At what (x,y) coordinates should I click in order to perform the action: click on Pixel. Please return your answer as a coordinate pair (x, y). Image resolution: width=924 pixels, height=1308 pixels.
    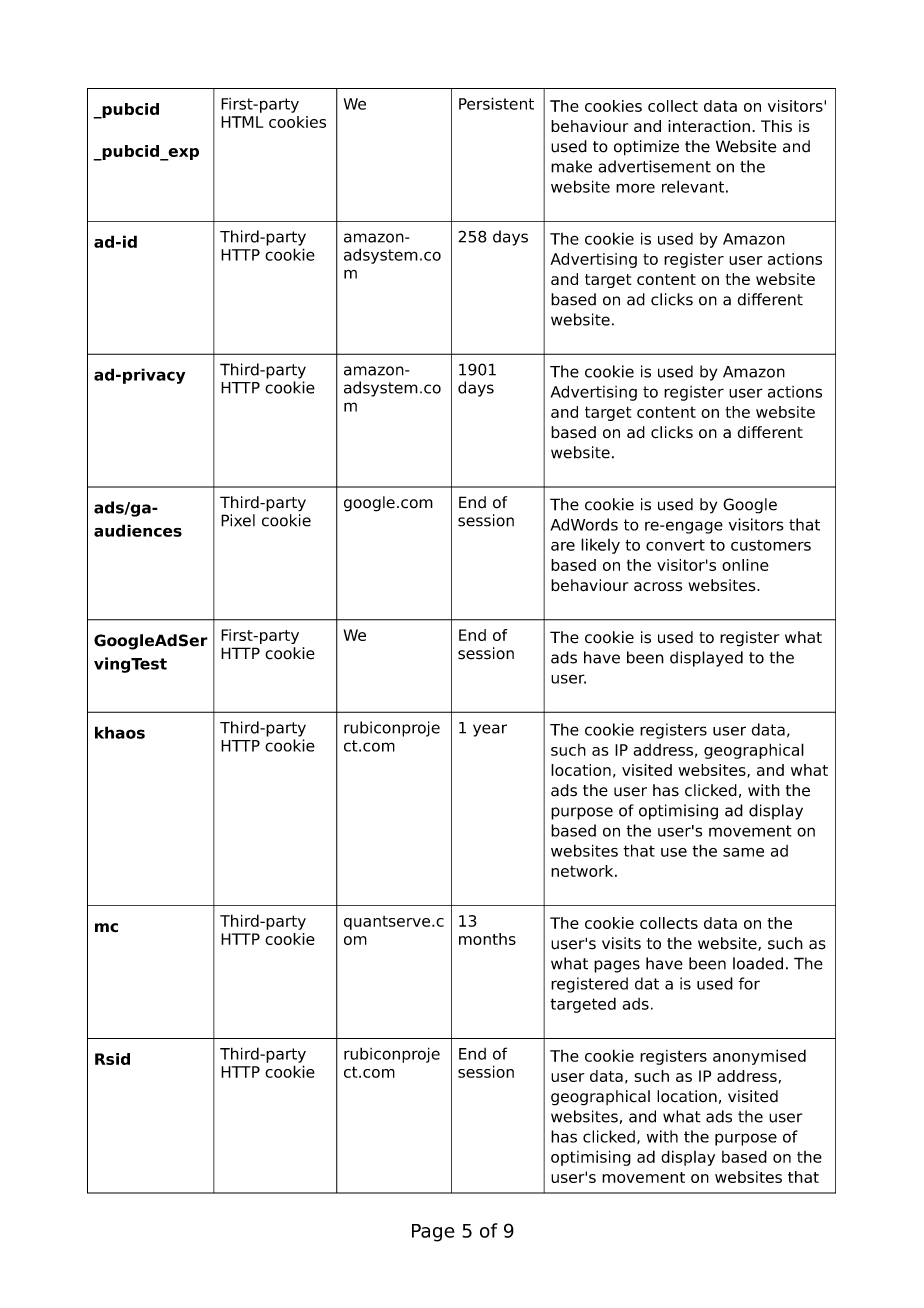
    Looking at the image, I should click on (238, 520).
